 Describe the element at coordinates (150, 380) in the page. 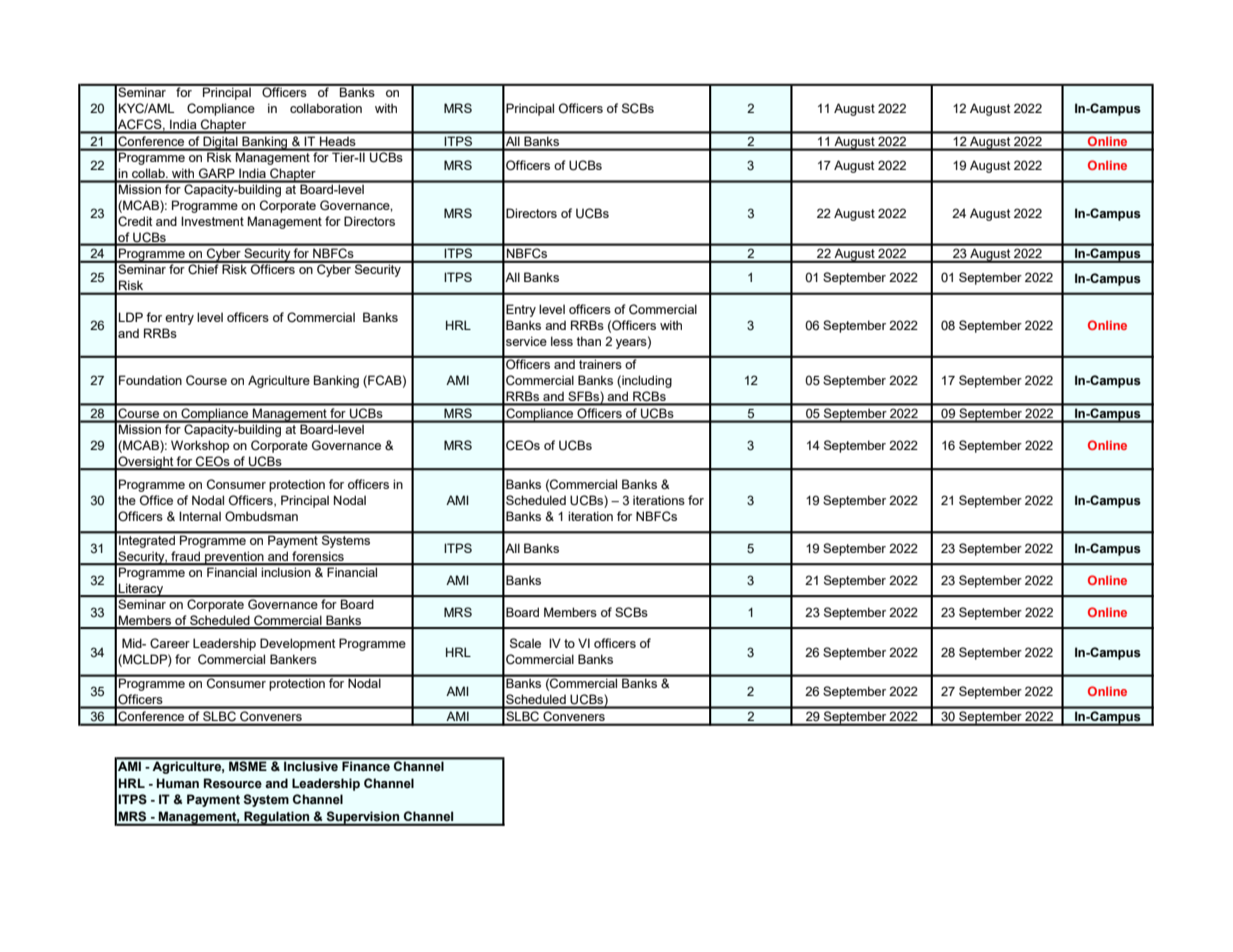

I see `Foundation` at that location.
